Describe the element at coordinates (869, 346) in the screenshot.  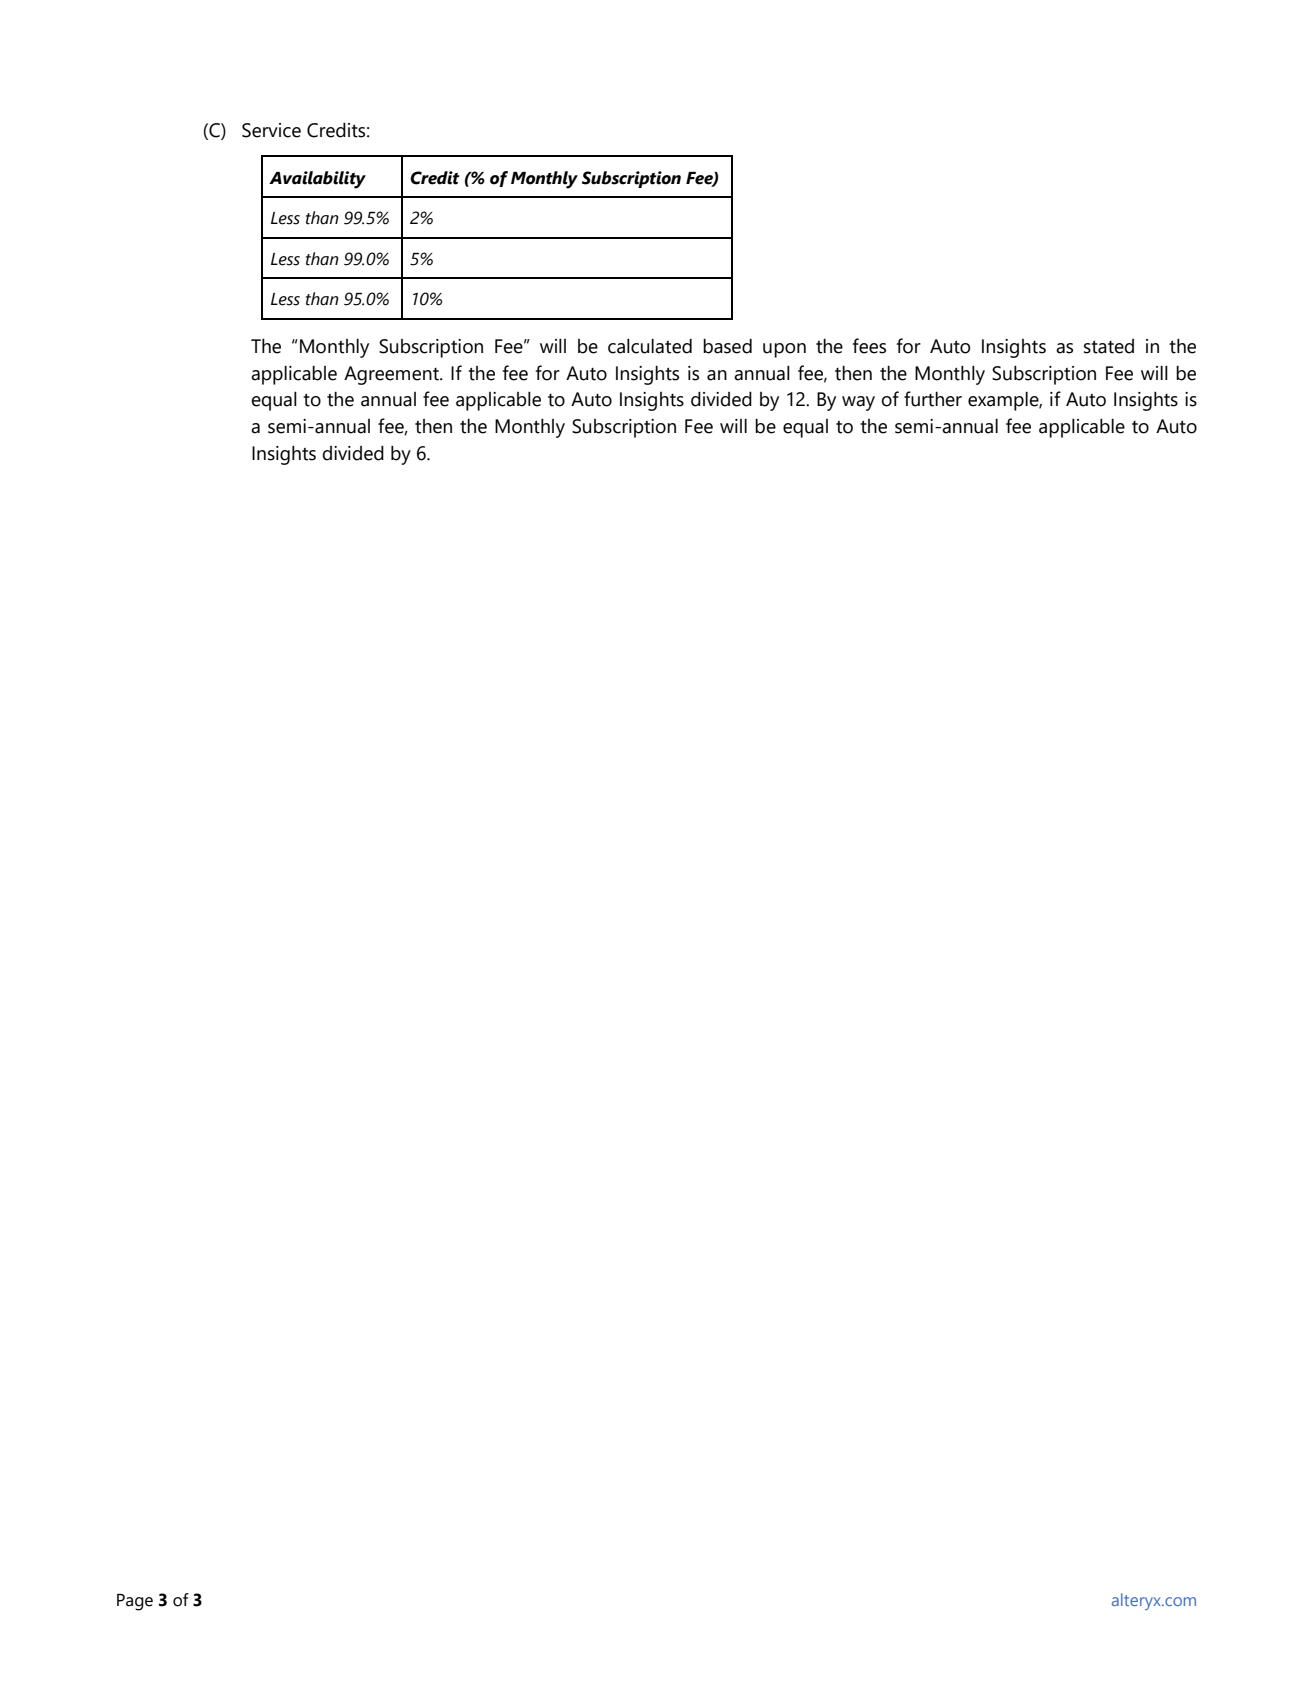
I see `fees` at that location.
